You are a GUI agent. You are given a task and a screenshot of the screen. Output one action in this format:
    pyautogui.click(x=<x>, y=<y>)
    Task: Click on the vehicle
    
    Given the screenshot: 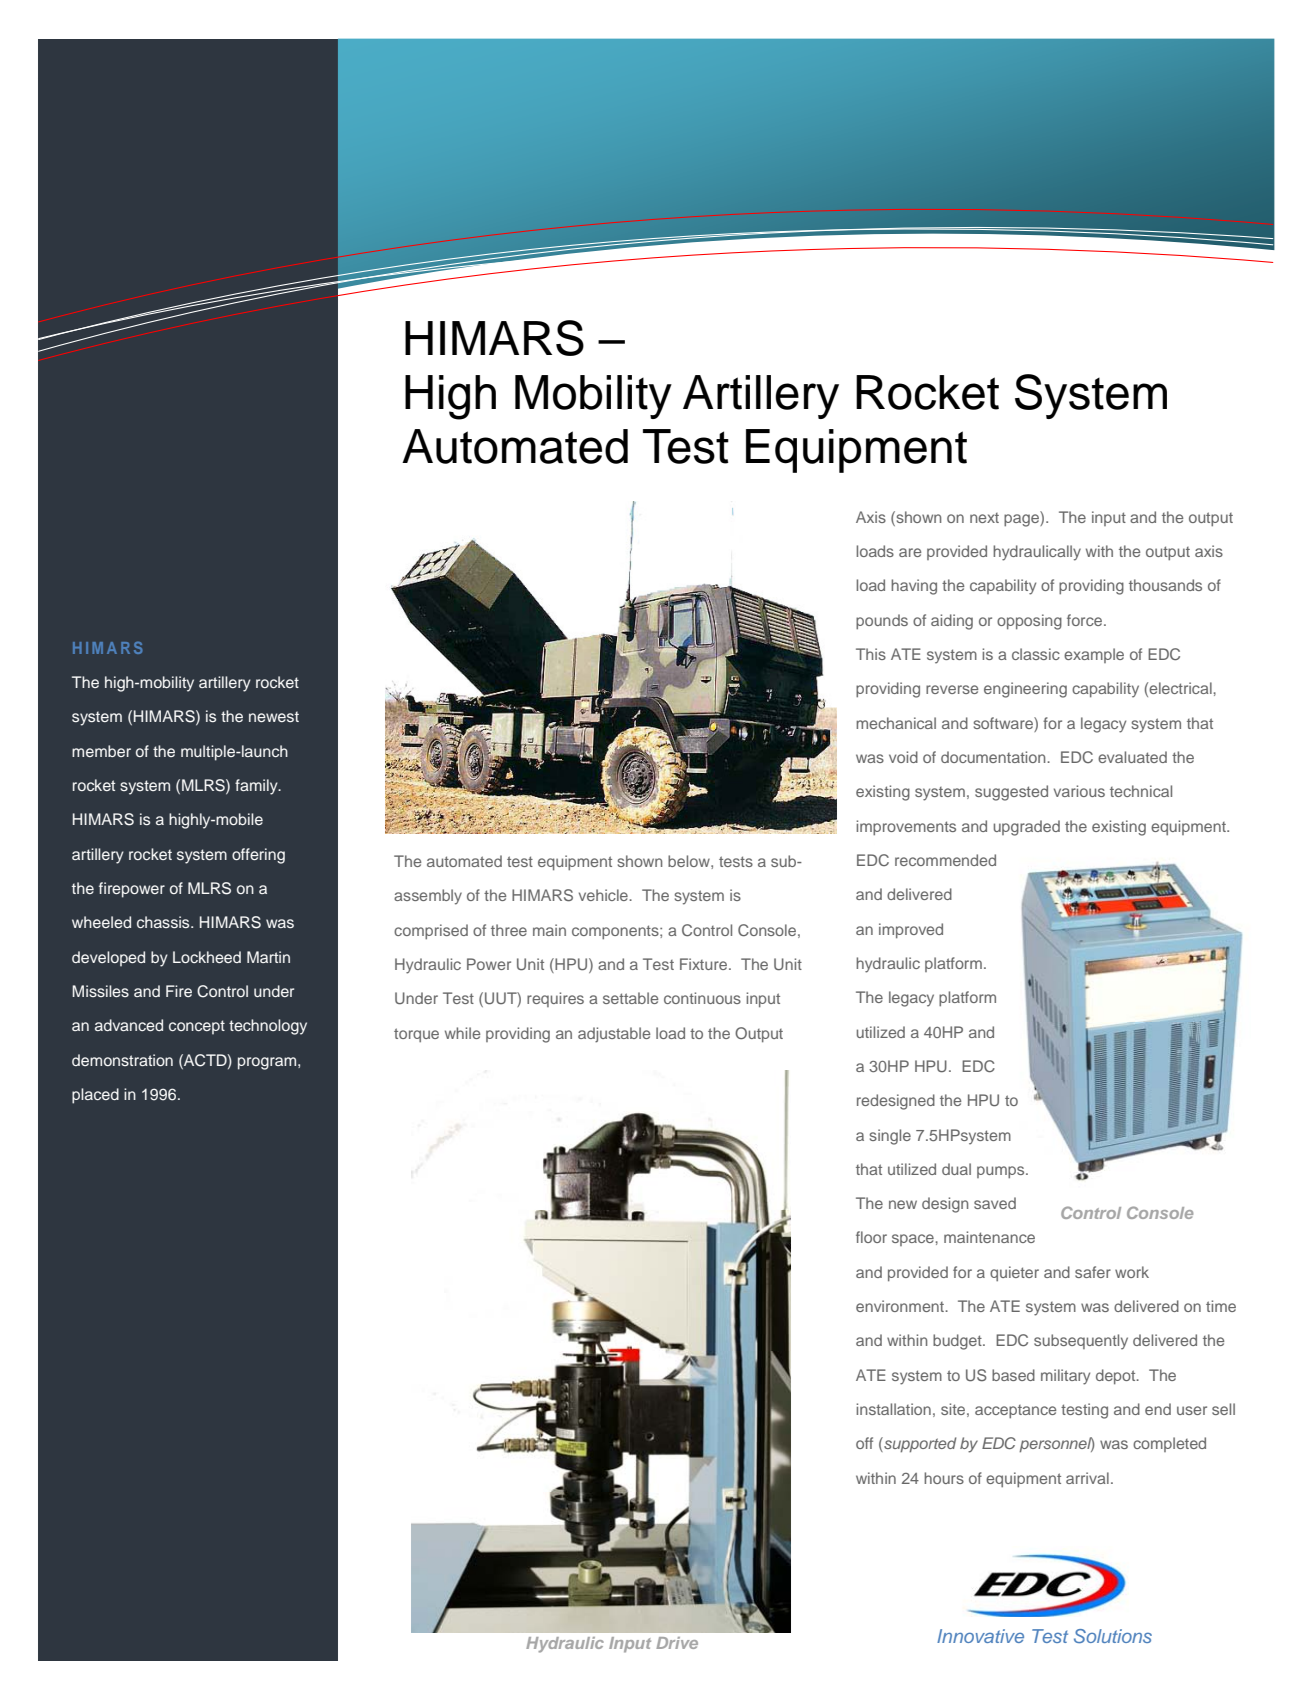 What is the action you would take?
    pyautogui.click(x=604, y=895)
